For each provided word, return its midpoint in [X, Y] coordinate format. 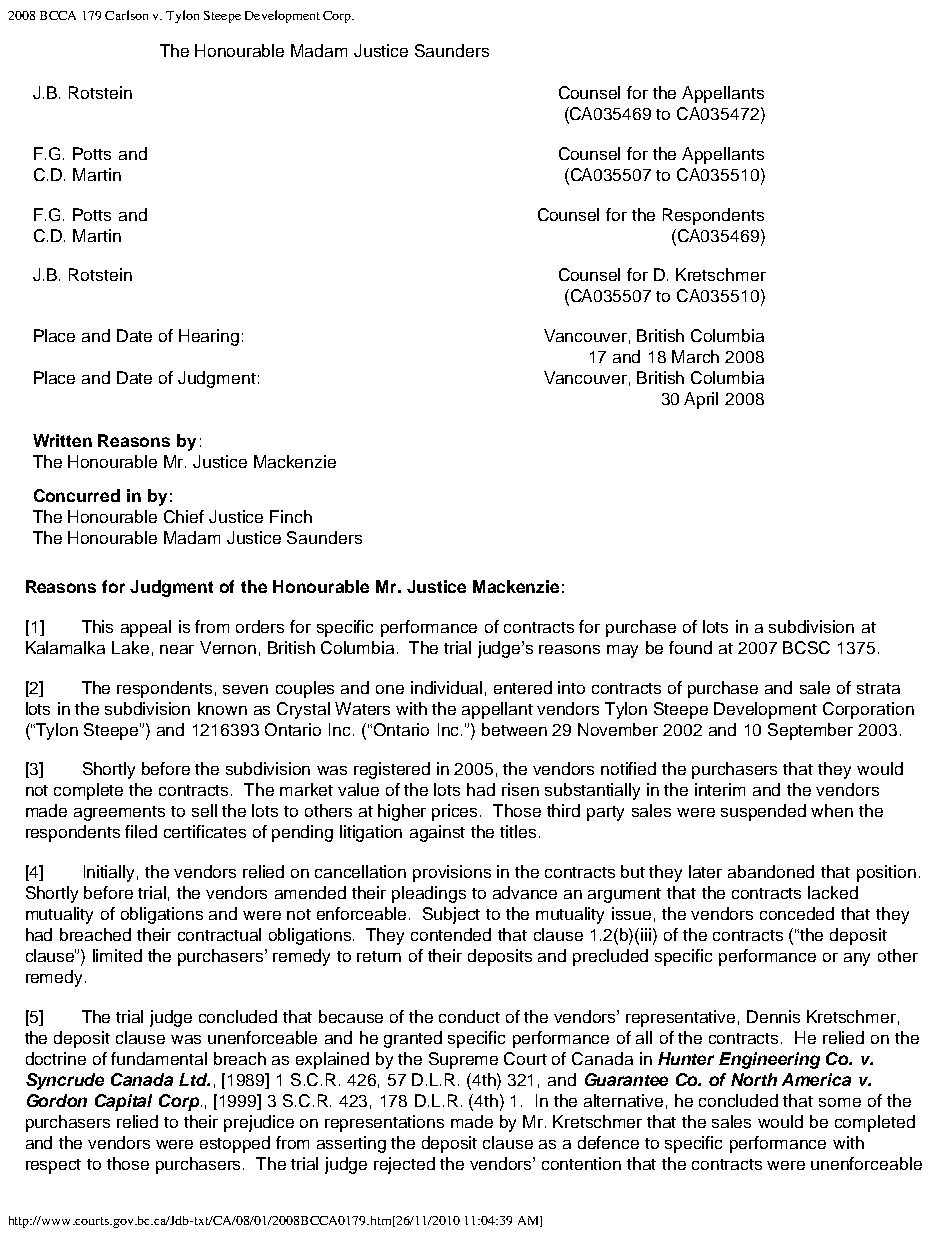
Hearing [209, 337]
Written [62, 440]
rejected [404, 1165]
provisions [452, 873]
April [701, 400]
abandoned [771, 871]
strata [878, 688]
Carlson [126, 15]
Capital [123, 1102]
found [690, 647]
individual [446, 687]
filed [141, 831]
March [695, 356]
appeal [146, 628]
